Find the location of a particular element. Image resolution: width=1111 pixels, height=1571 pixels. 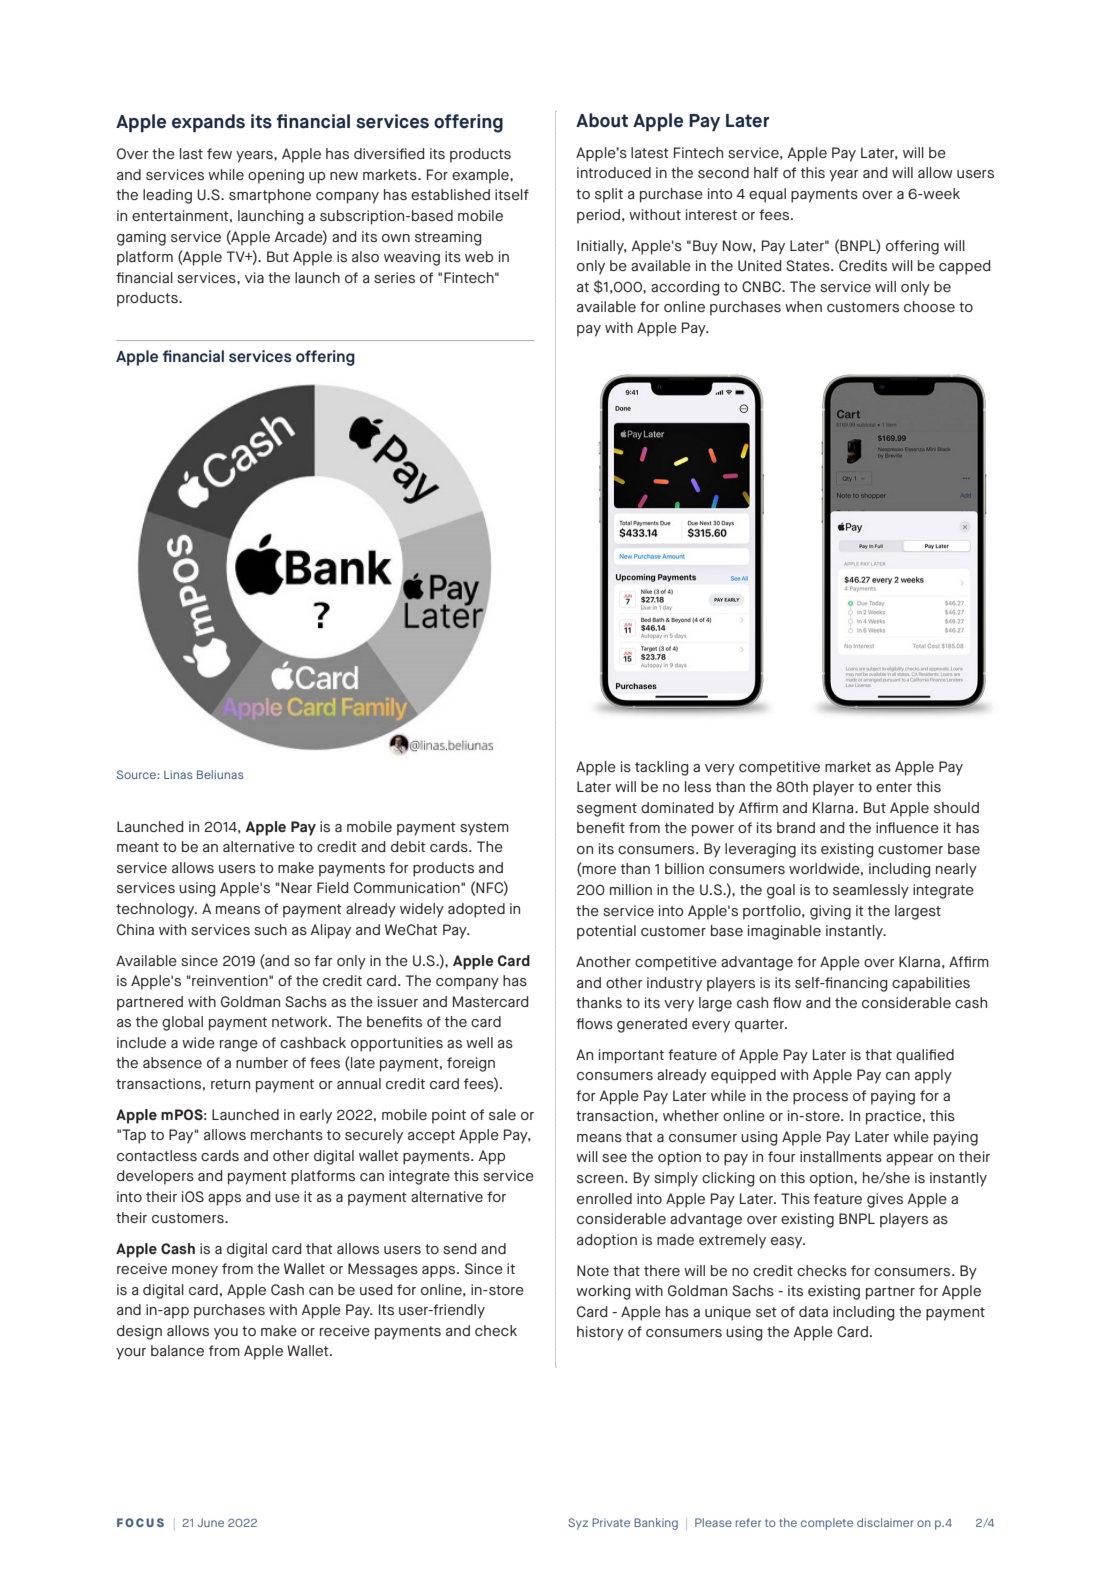

few is located at coordinates (219, 153).
